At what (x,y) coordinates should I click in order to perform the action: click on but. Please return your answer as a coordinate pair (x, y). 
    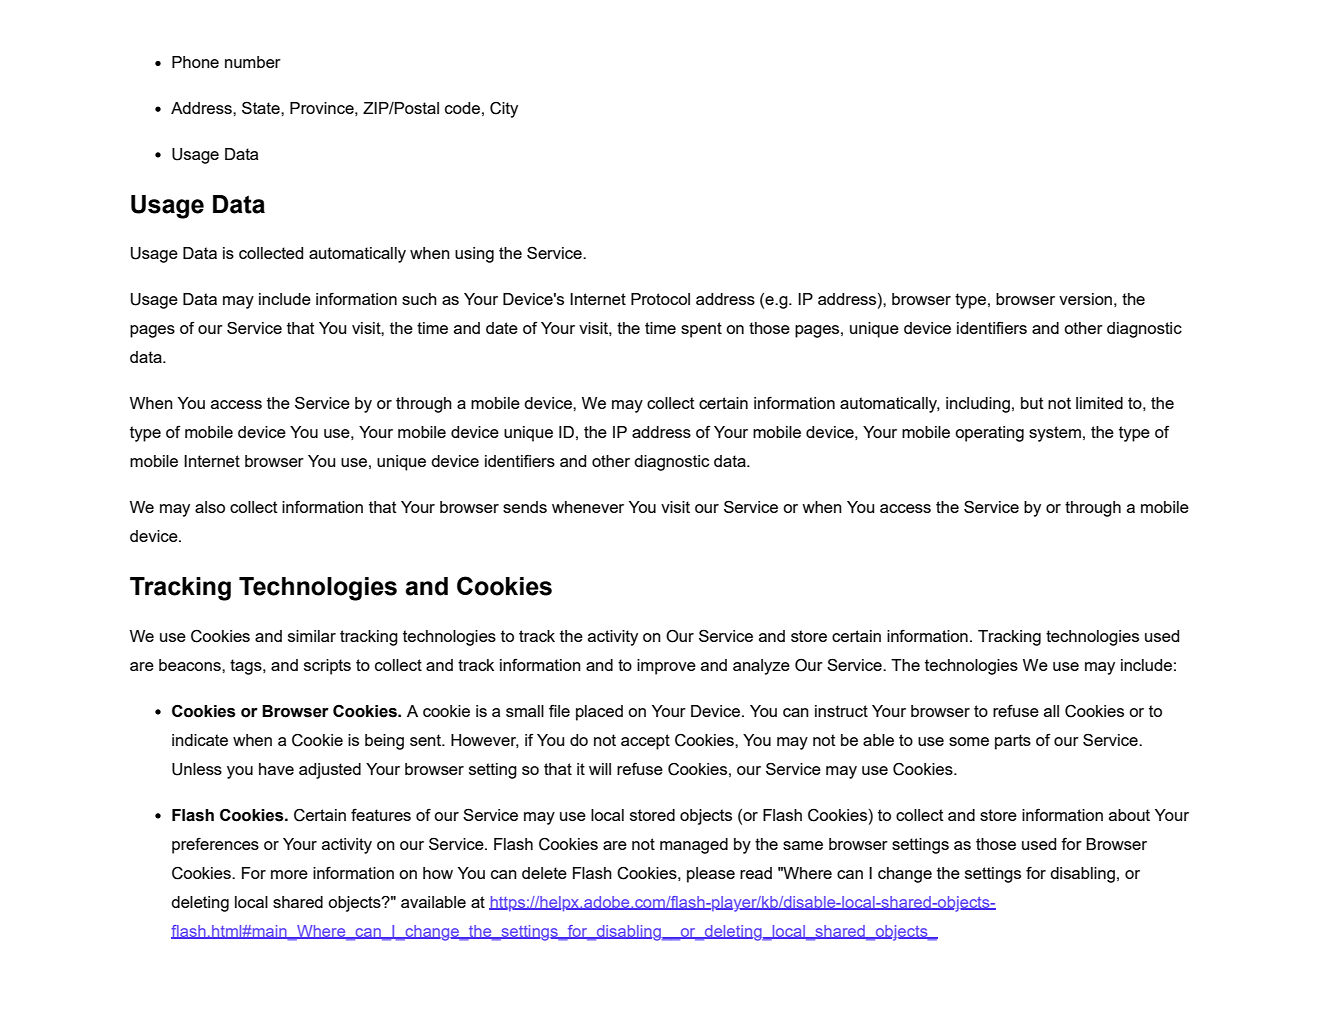
    Looking at the image, I should click on (1032, 403).
